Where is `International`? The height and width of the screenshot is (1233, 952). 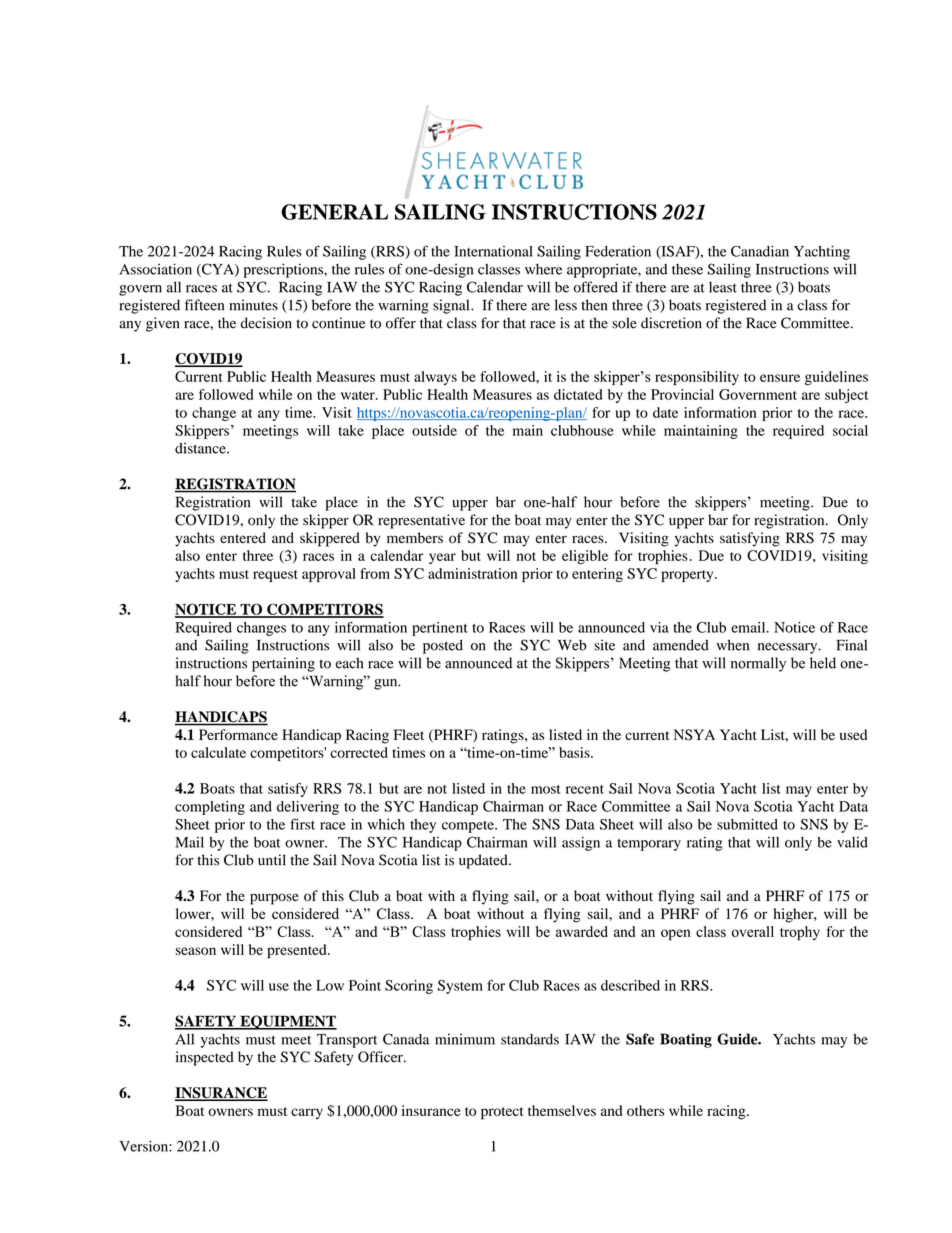 International is located at coordinates (493, 251).
